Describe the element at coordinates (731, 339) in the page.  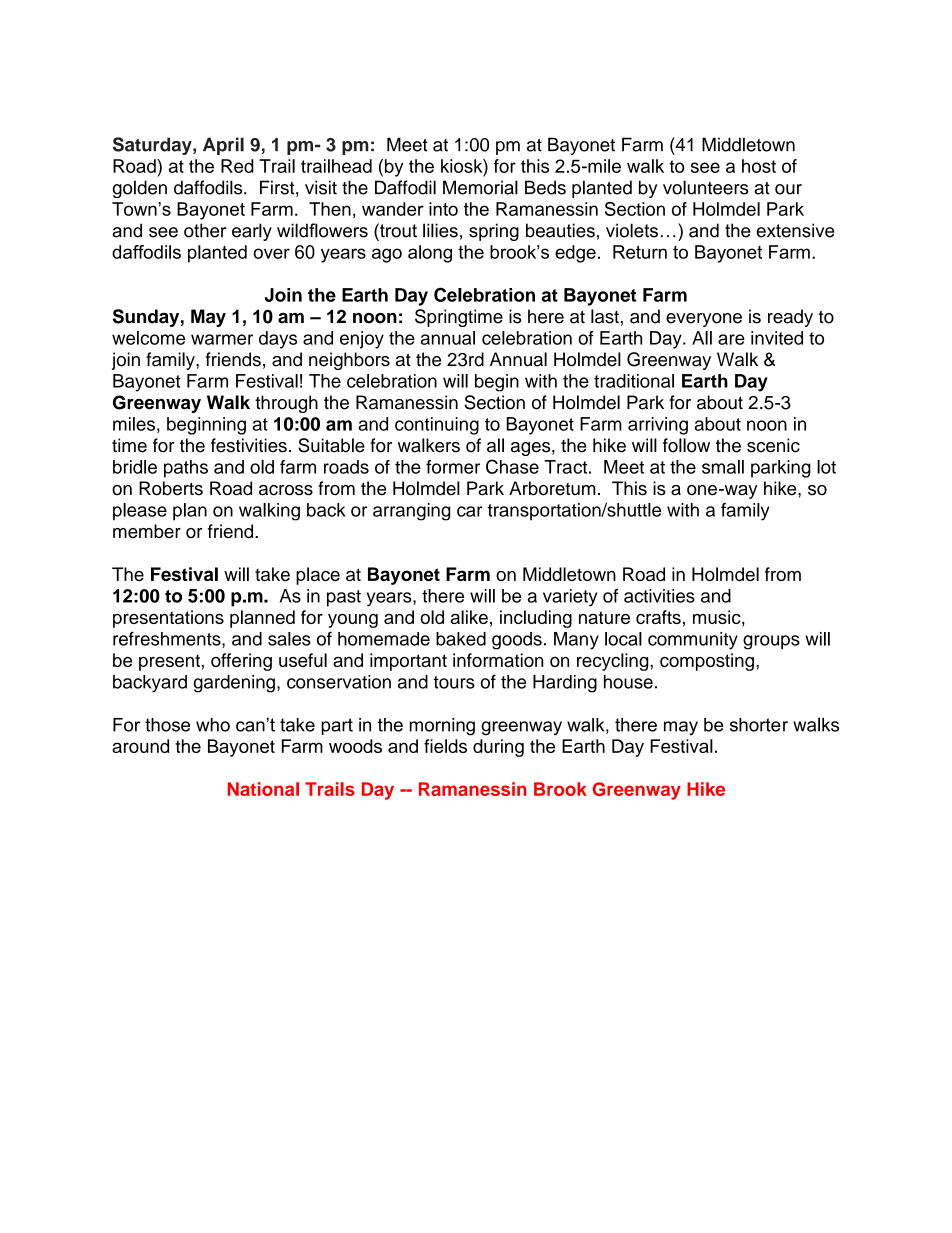
I see `are` at that location.
